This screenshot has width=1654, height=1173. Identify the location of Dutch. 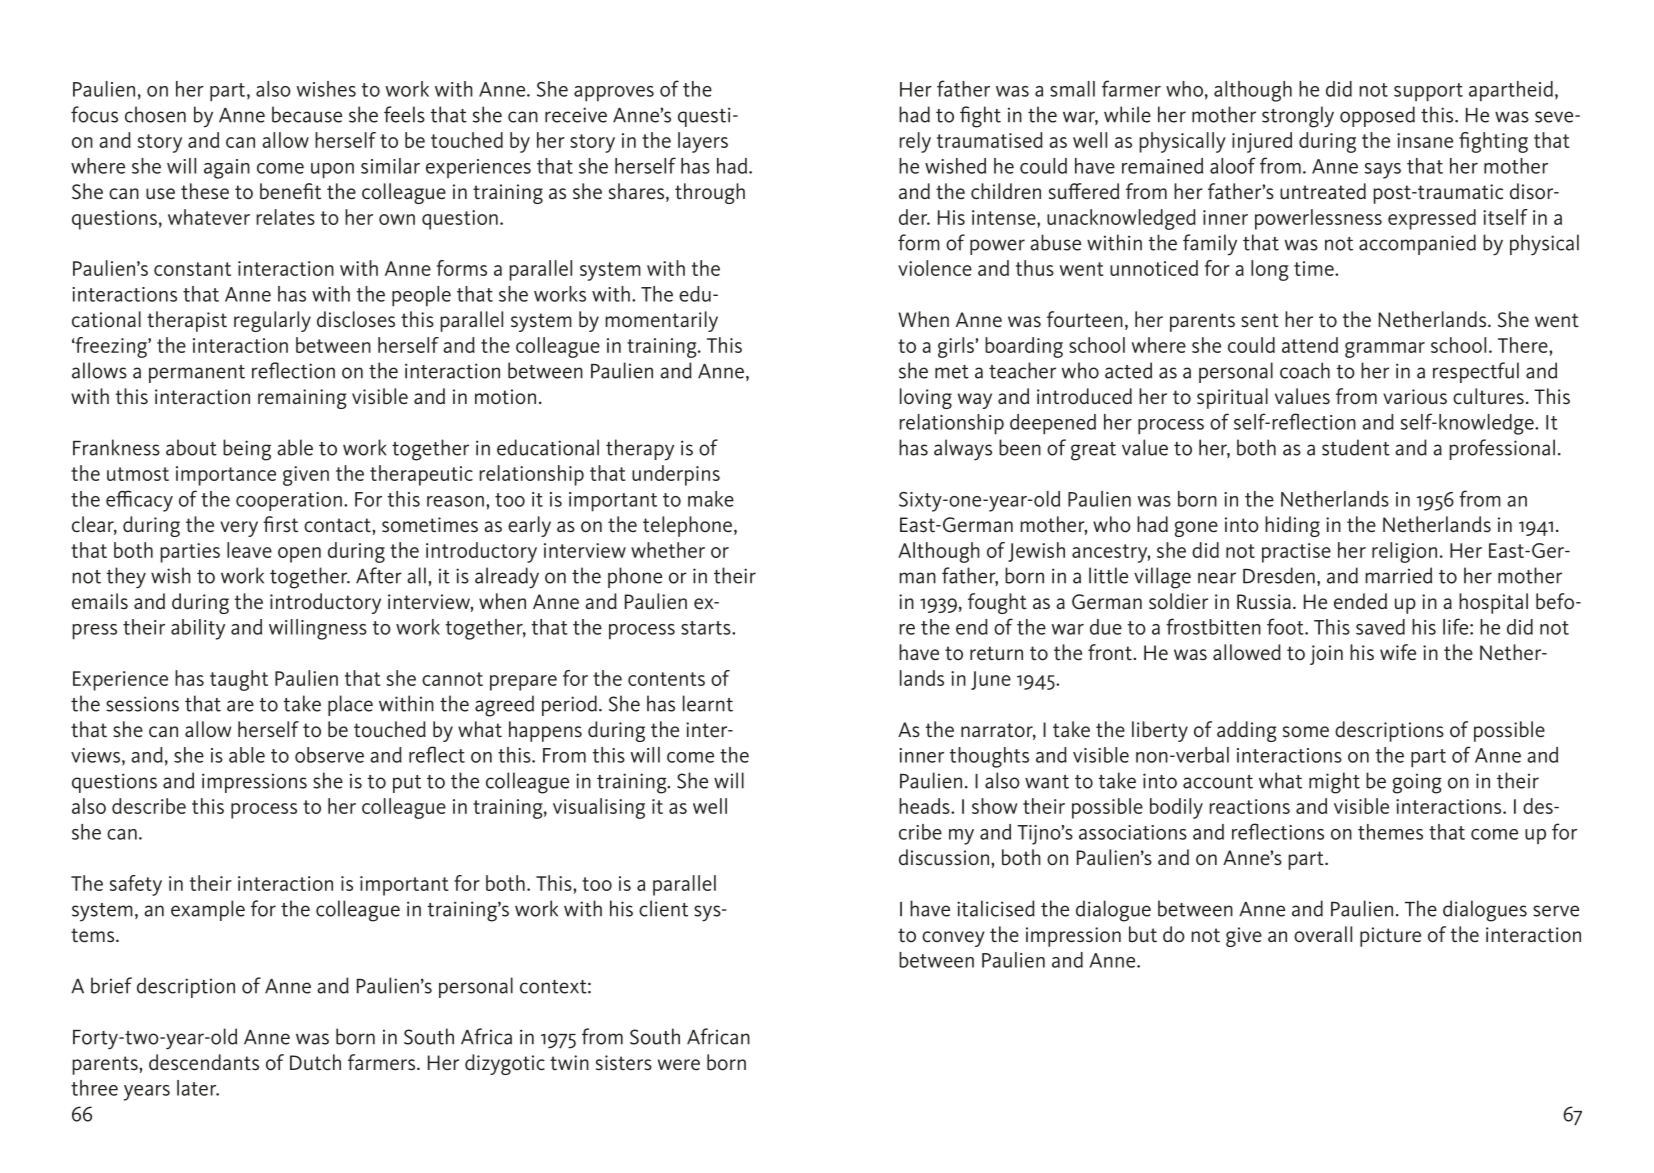
(315, 1062).
